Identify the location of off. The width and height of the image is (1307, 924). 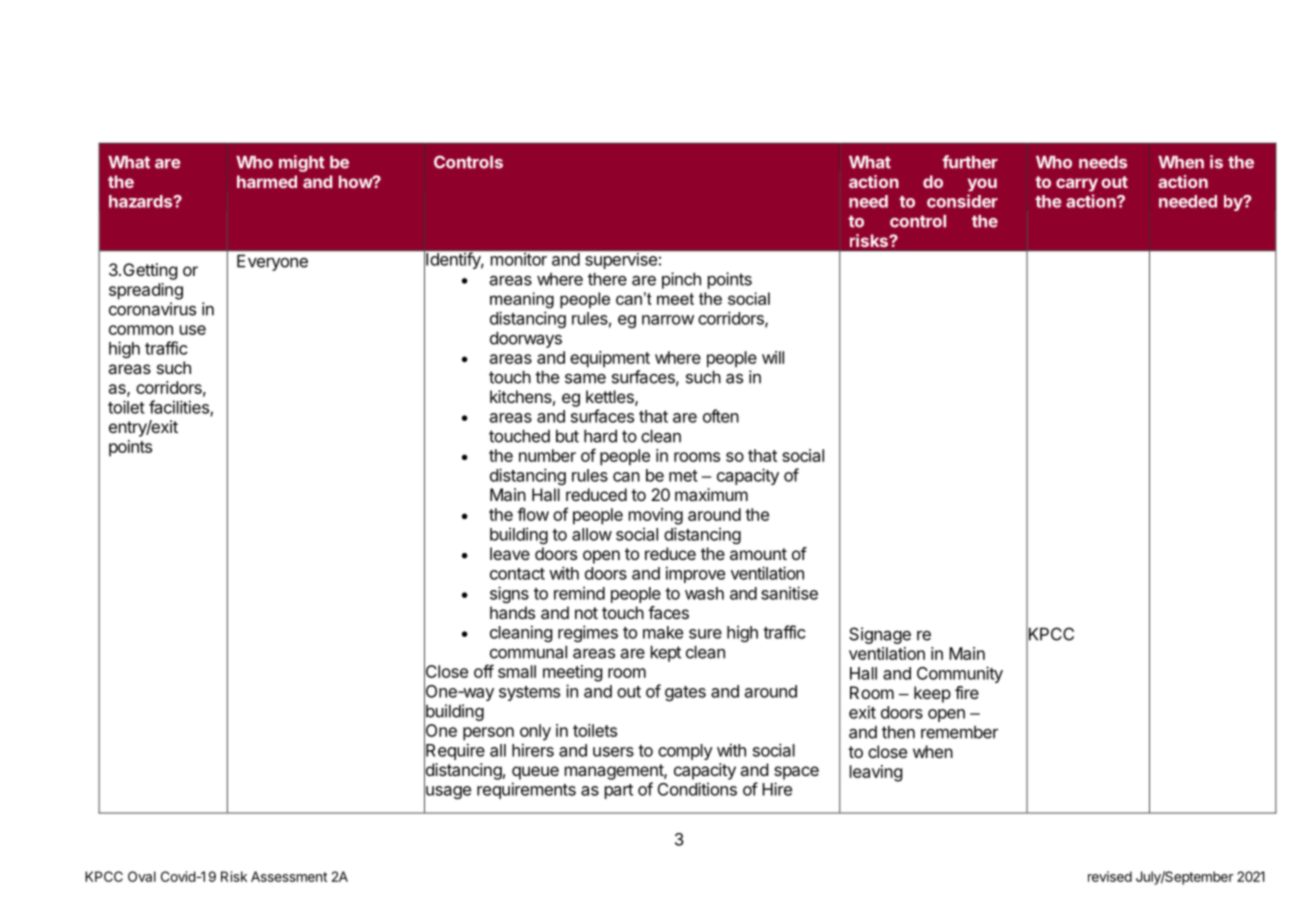
(484, 671).
